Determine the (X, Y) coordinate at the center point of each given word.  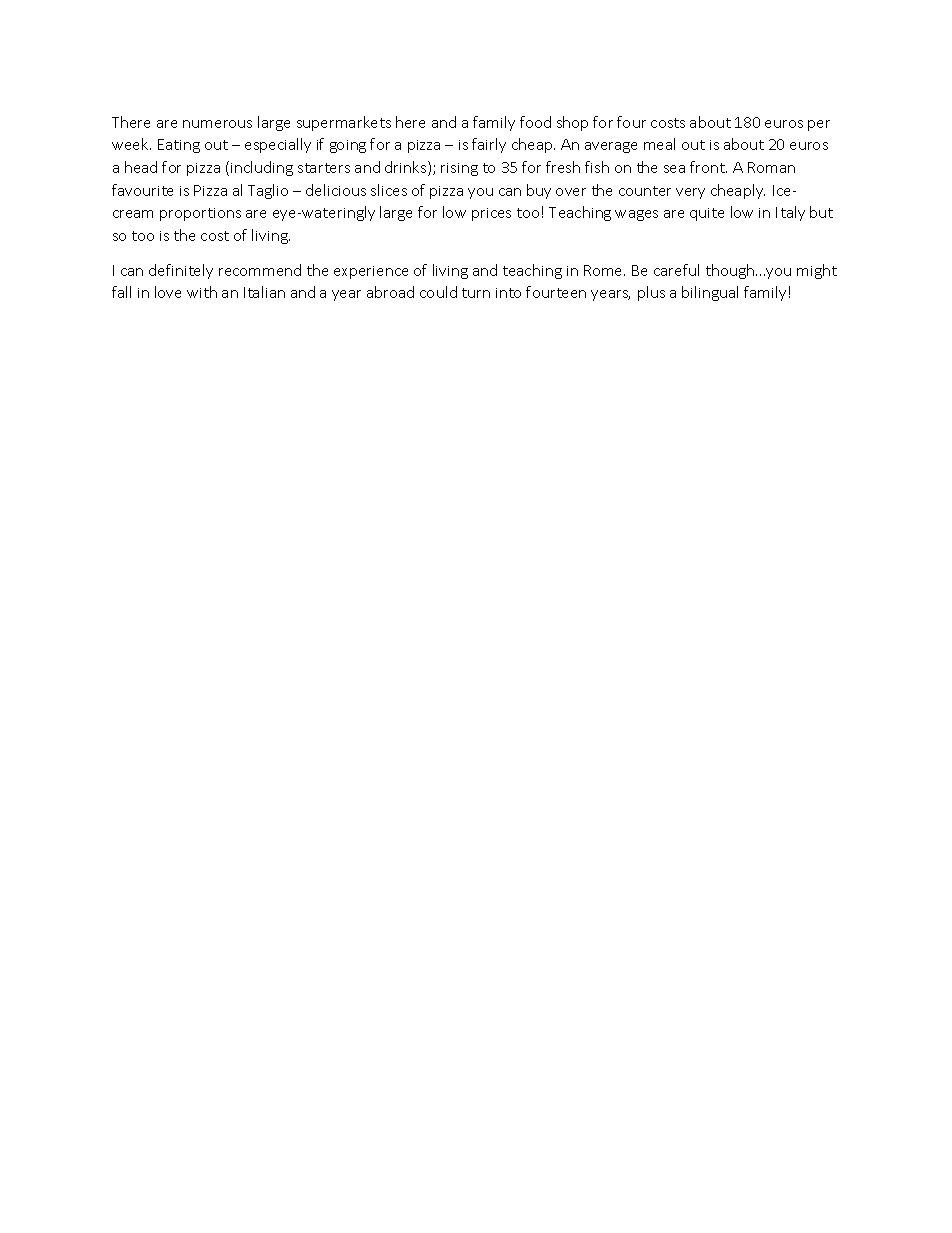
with (202, 292)
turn (476, 293)
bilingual (710, 293)
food (535, 122)
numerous (217, 124)
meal (659, 144)
